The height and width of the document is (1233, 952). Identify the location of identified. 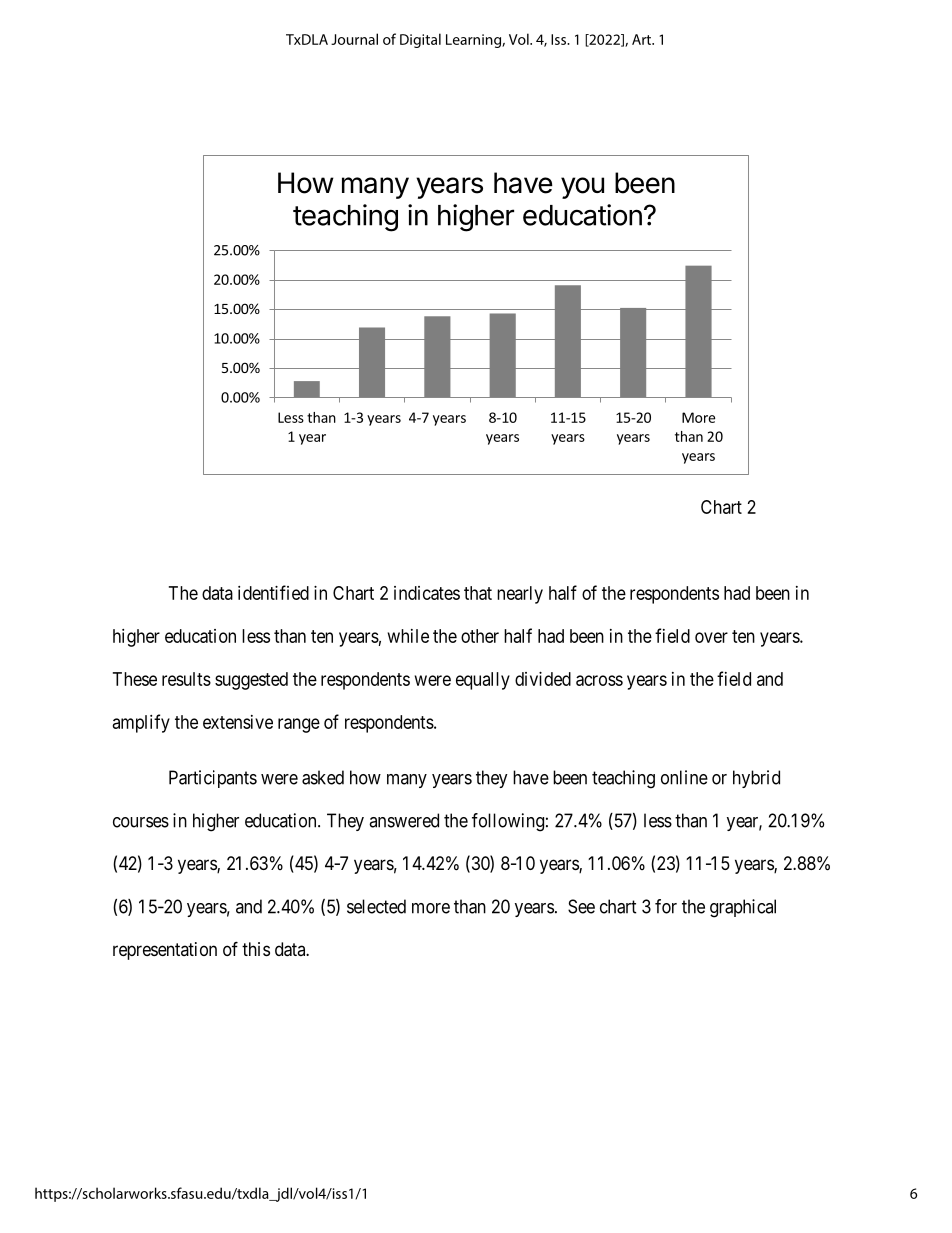
(273, 592).
